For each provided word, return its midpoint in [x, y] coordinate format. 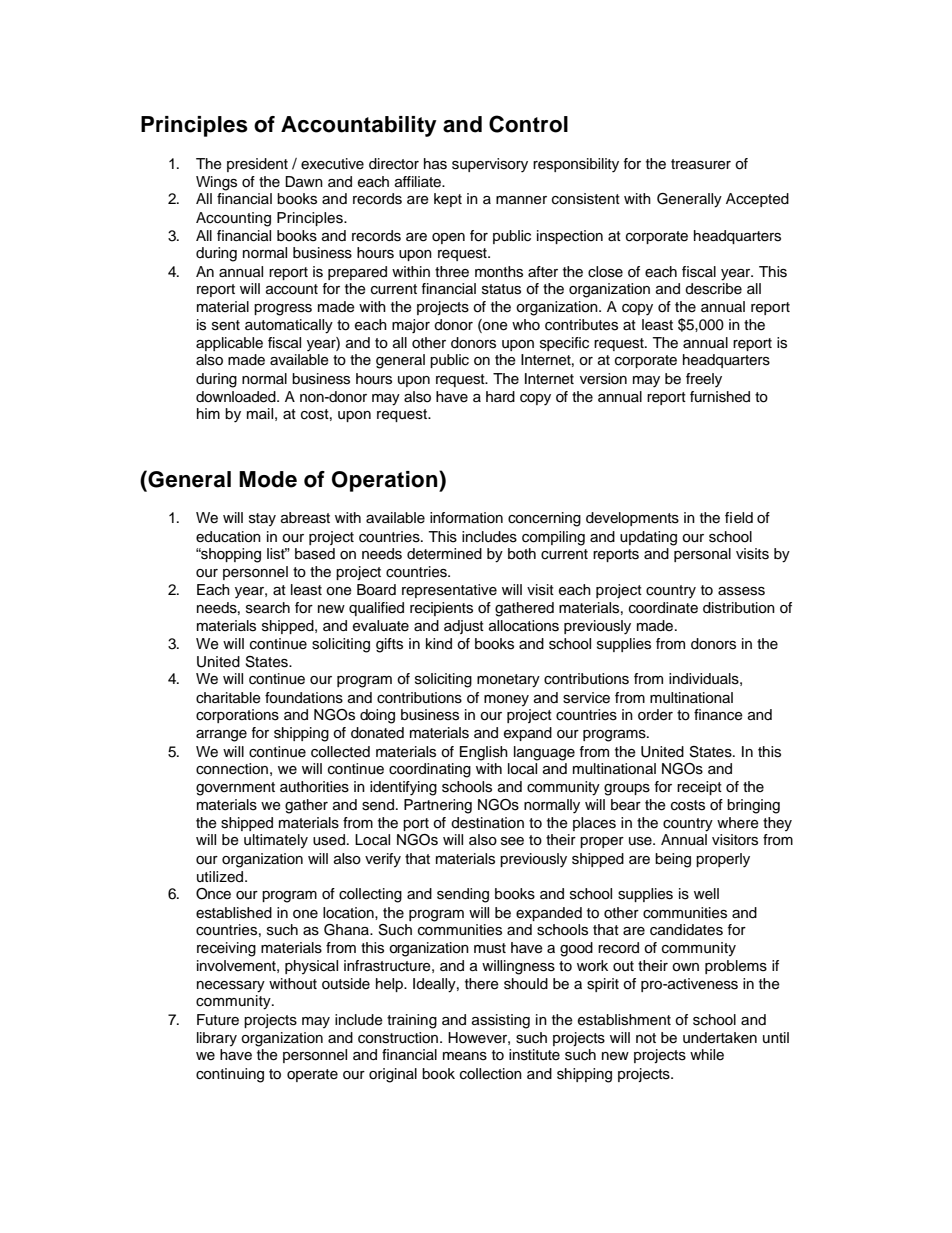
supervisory [490, 165]
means [465, 1056]
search [268, 608]
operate [312, 1075]
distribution [739, 608]
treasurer [701, 164]
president [257, 165]
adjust [464, 627]
